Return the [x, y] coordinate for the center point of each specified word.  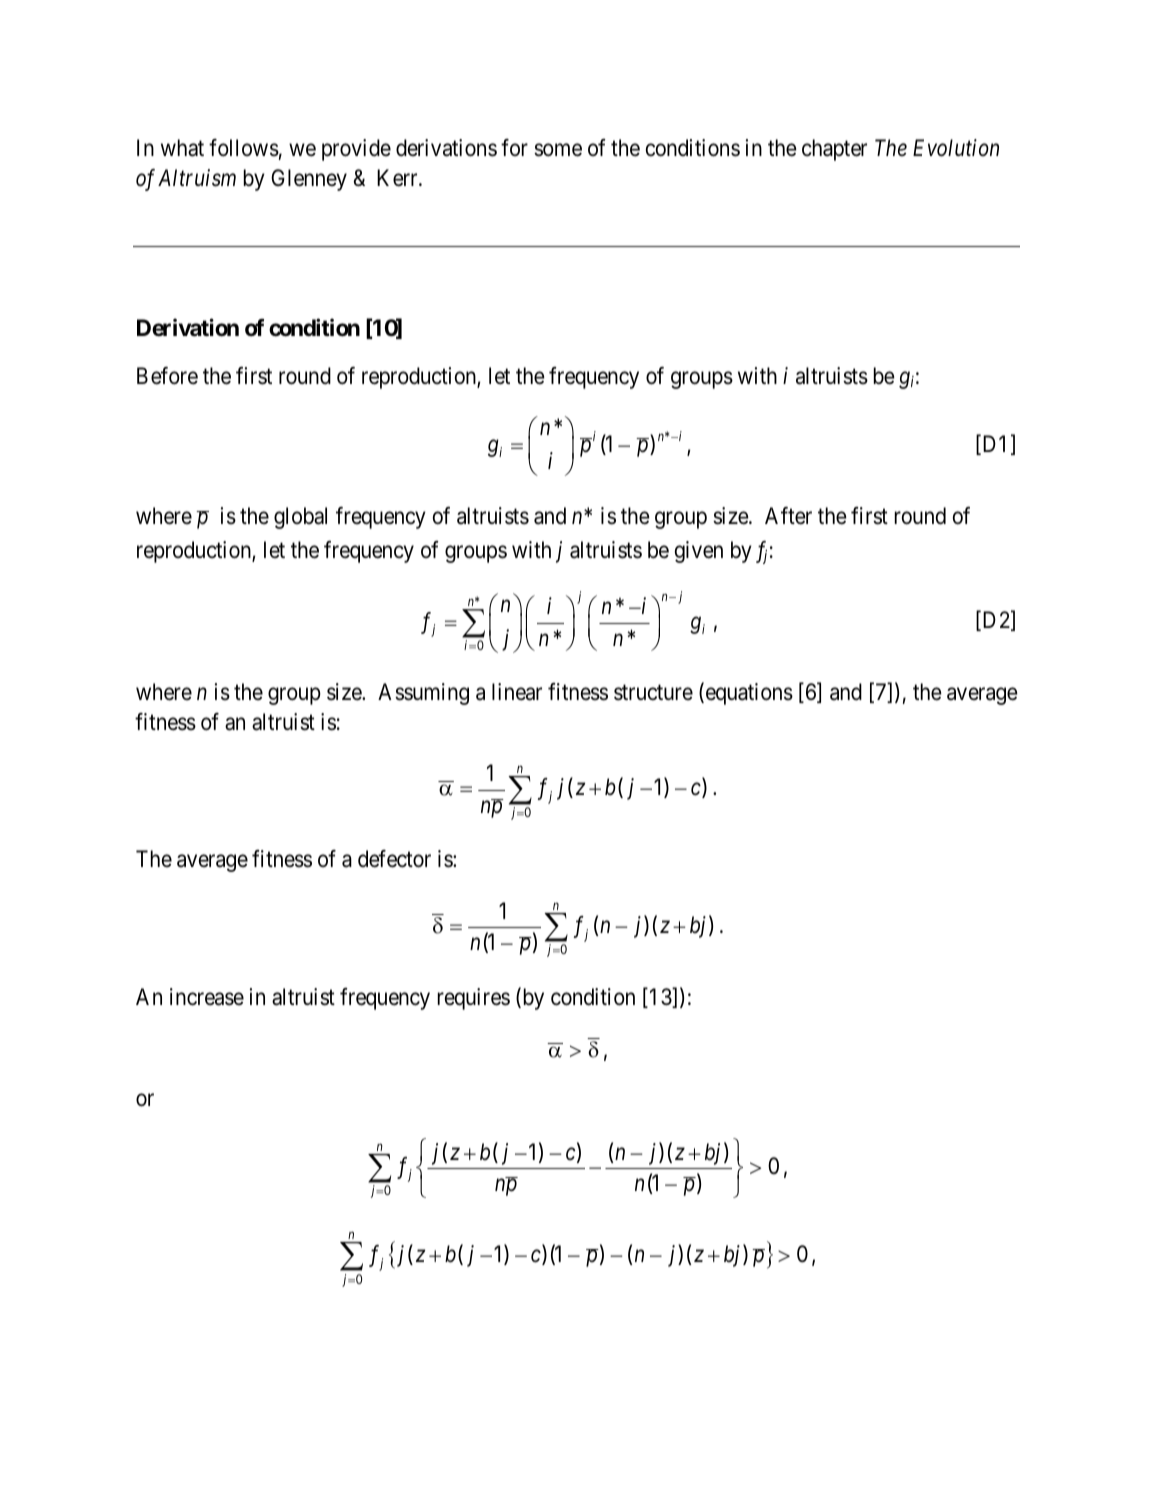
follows [244, 148]
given [698, 552]
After [788, 516]
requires [474, 999]
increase [207, 997]
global [300, 518]
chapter [834, 150]
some [558, 150]
